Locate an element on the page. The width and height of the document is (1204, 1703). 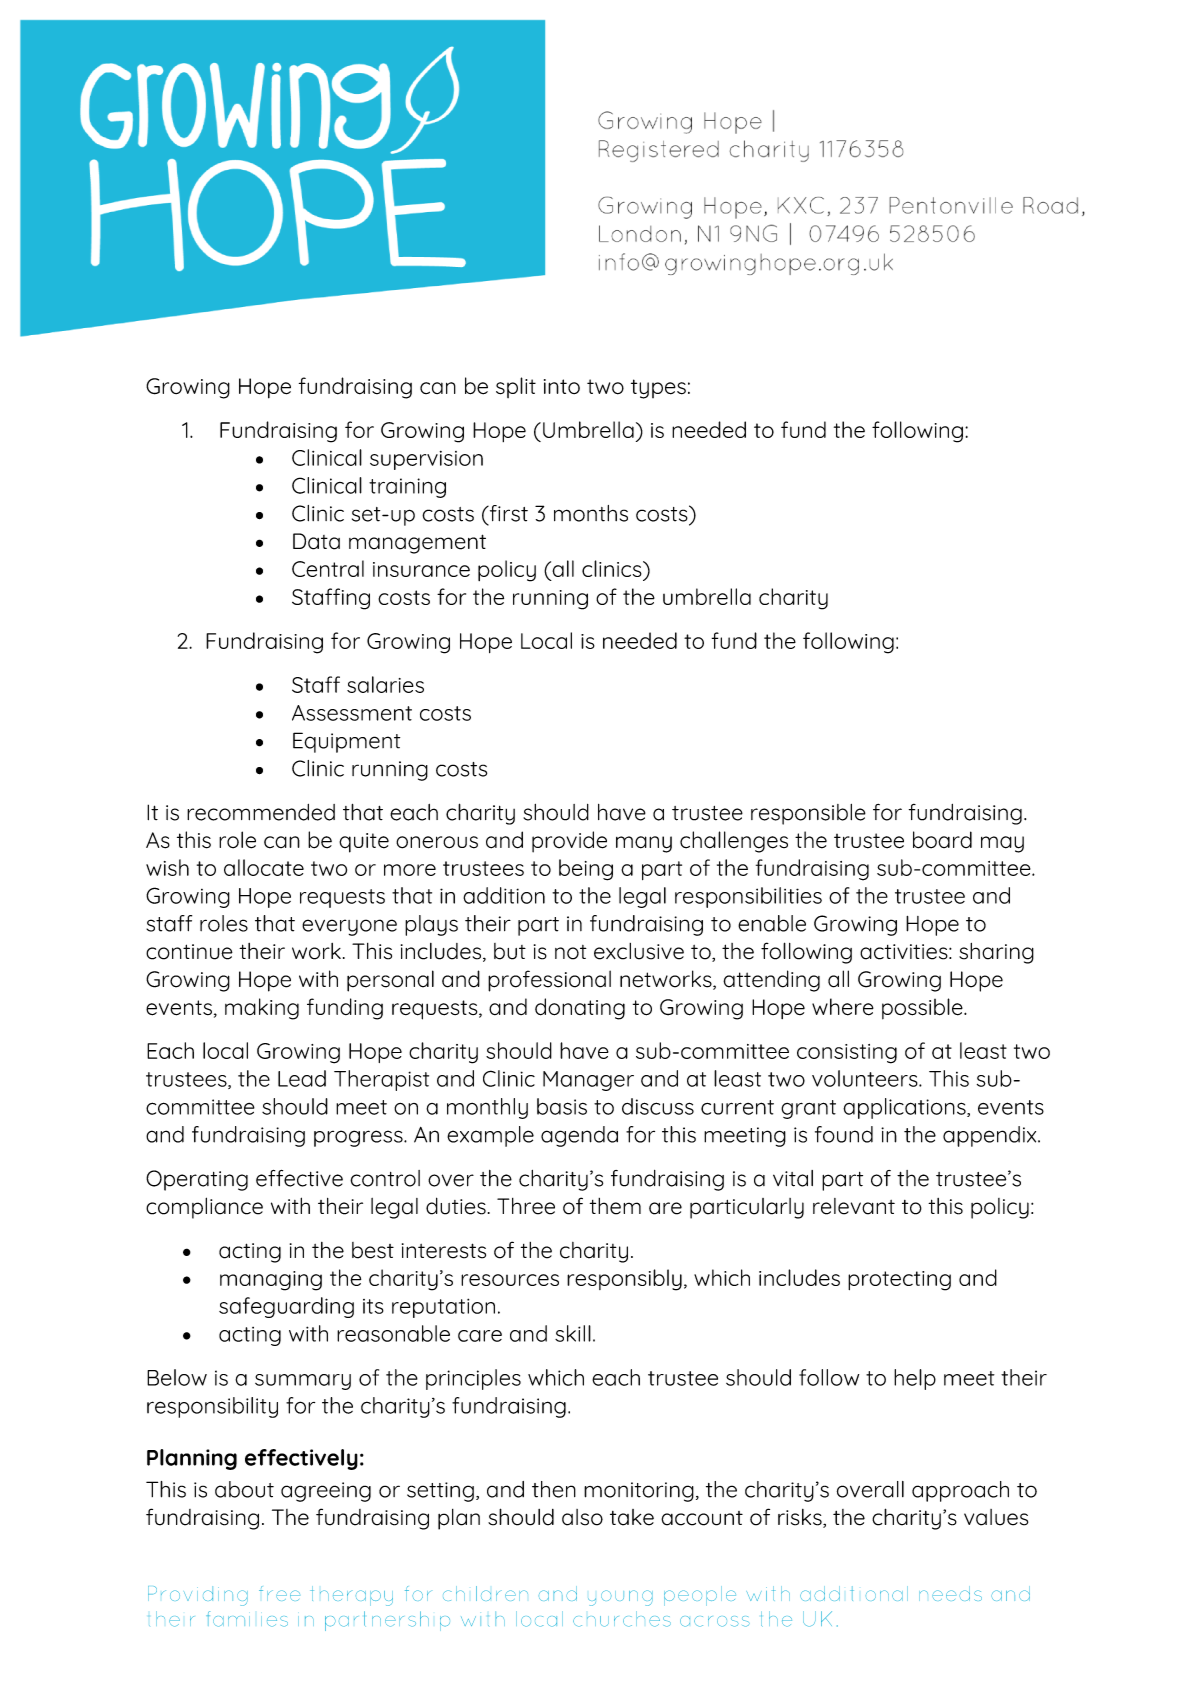
types is located at coordinates (658, 389).
